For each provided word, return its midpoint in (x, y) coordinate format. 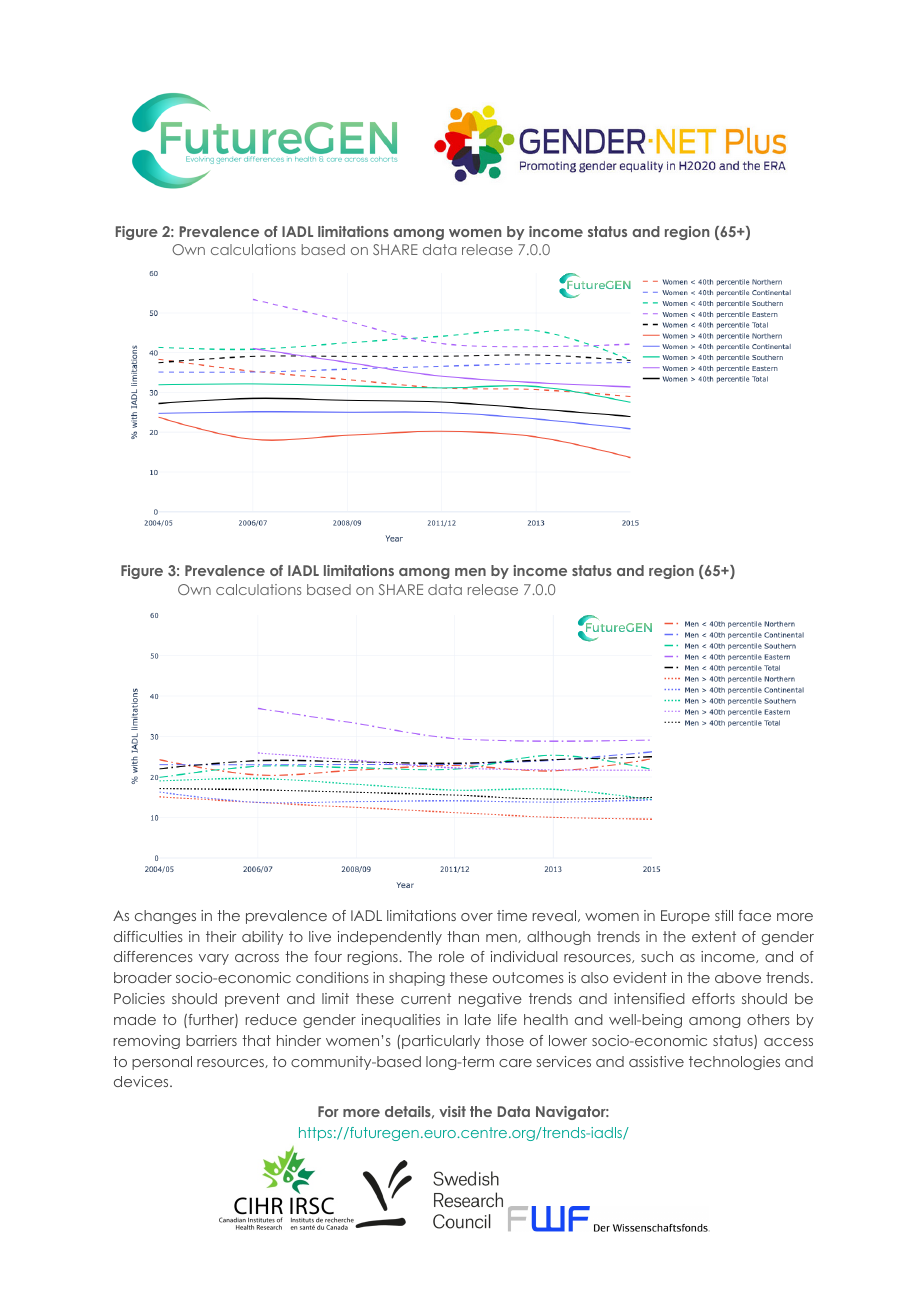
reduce (271, 1019)
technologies (734, 1063)
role (451, 956)
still (724, 915)
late (478, 1019)
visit (452, 1111)
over (477, 917)
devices (142, 1081)
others (768, 1019)
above (738, 977)
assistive (656, 1061)
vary (214, 959)
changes (165, 917)
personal (162, 1063)
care (515, 1063)
